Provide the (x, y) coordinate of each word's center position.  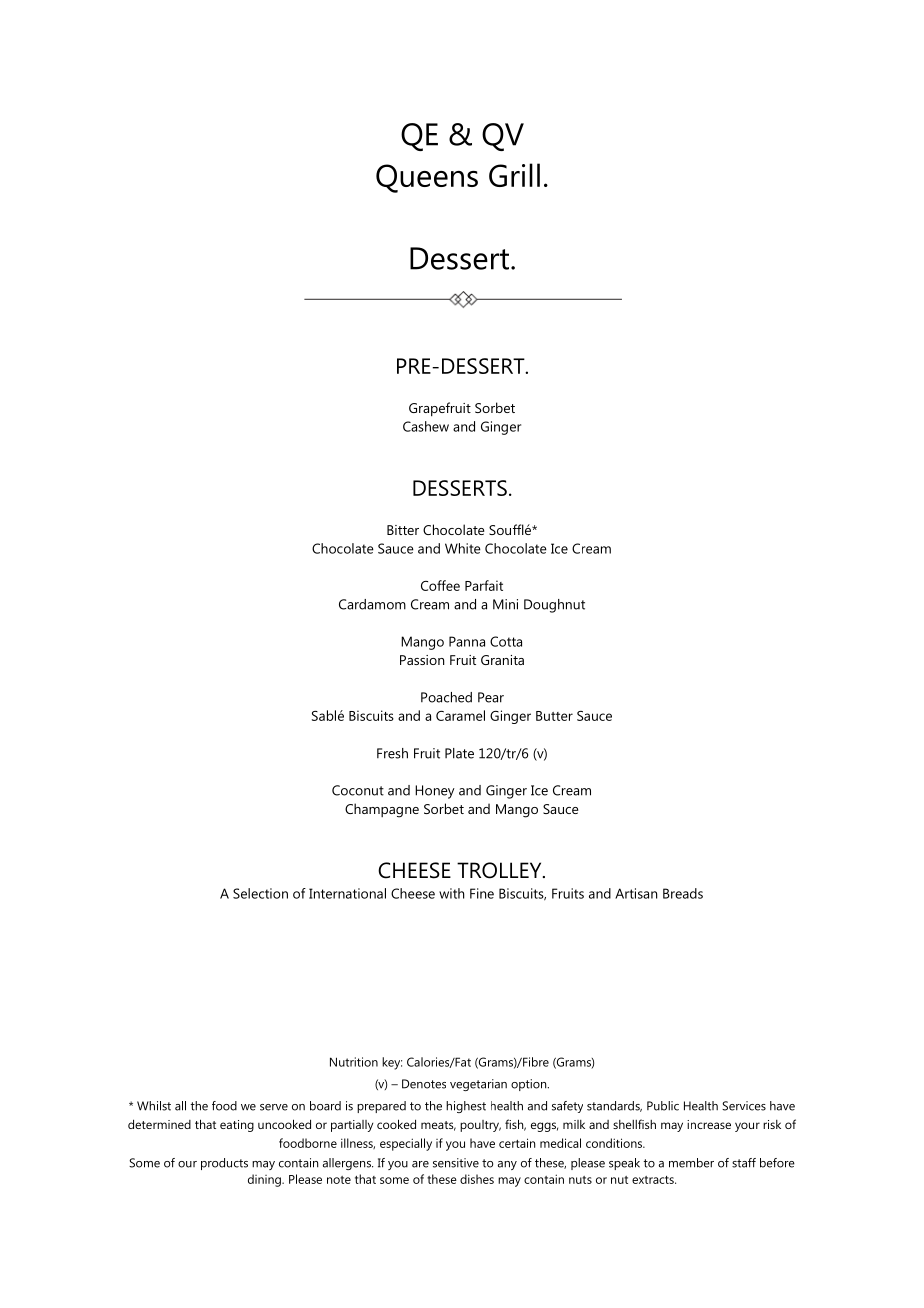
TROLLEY (500, 870)
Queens (427, 178)
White (463, 548)
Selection (260, 893)
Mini (505, 604)
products (224, 1164)
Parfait (484, 585)
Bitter (403, 530)
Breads (683, 893)
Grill (514, 175)
